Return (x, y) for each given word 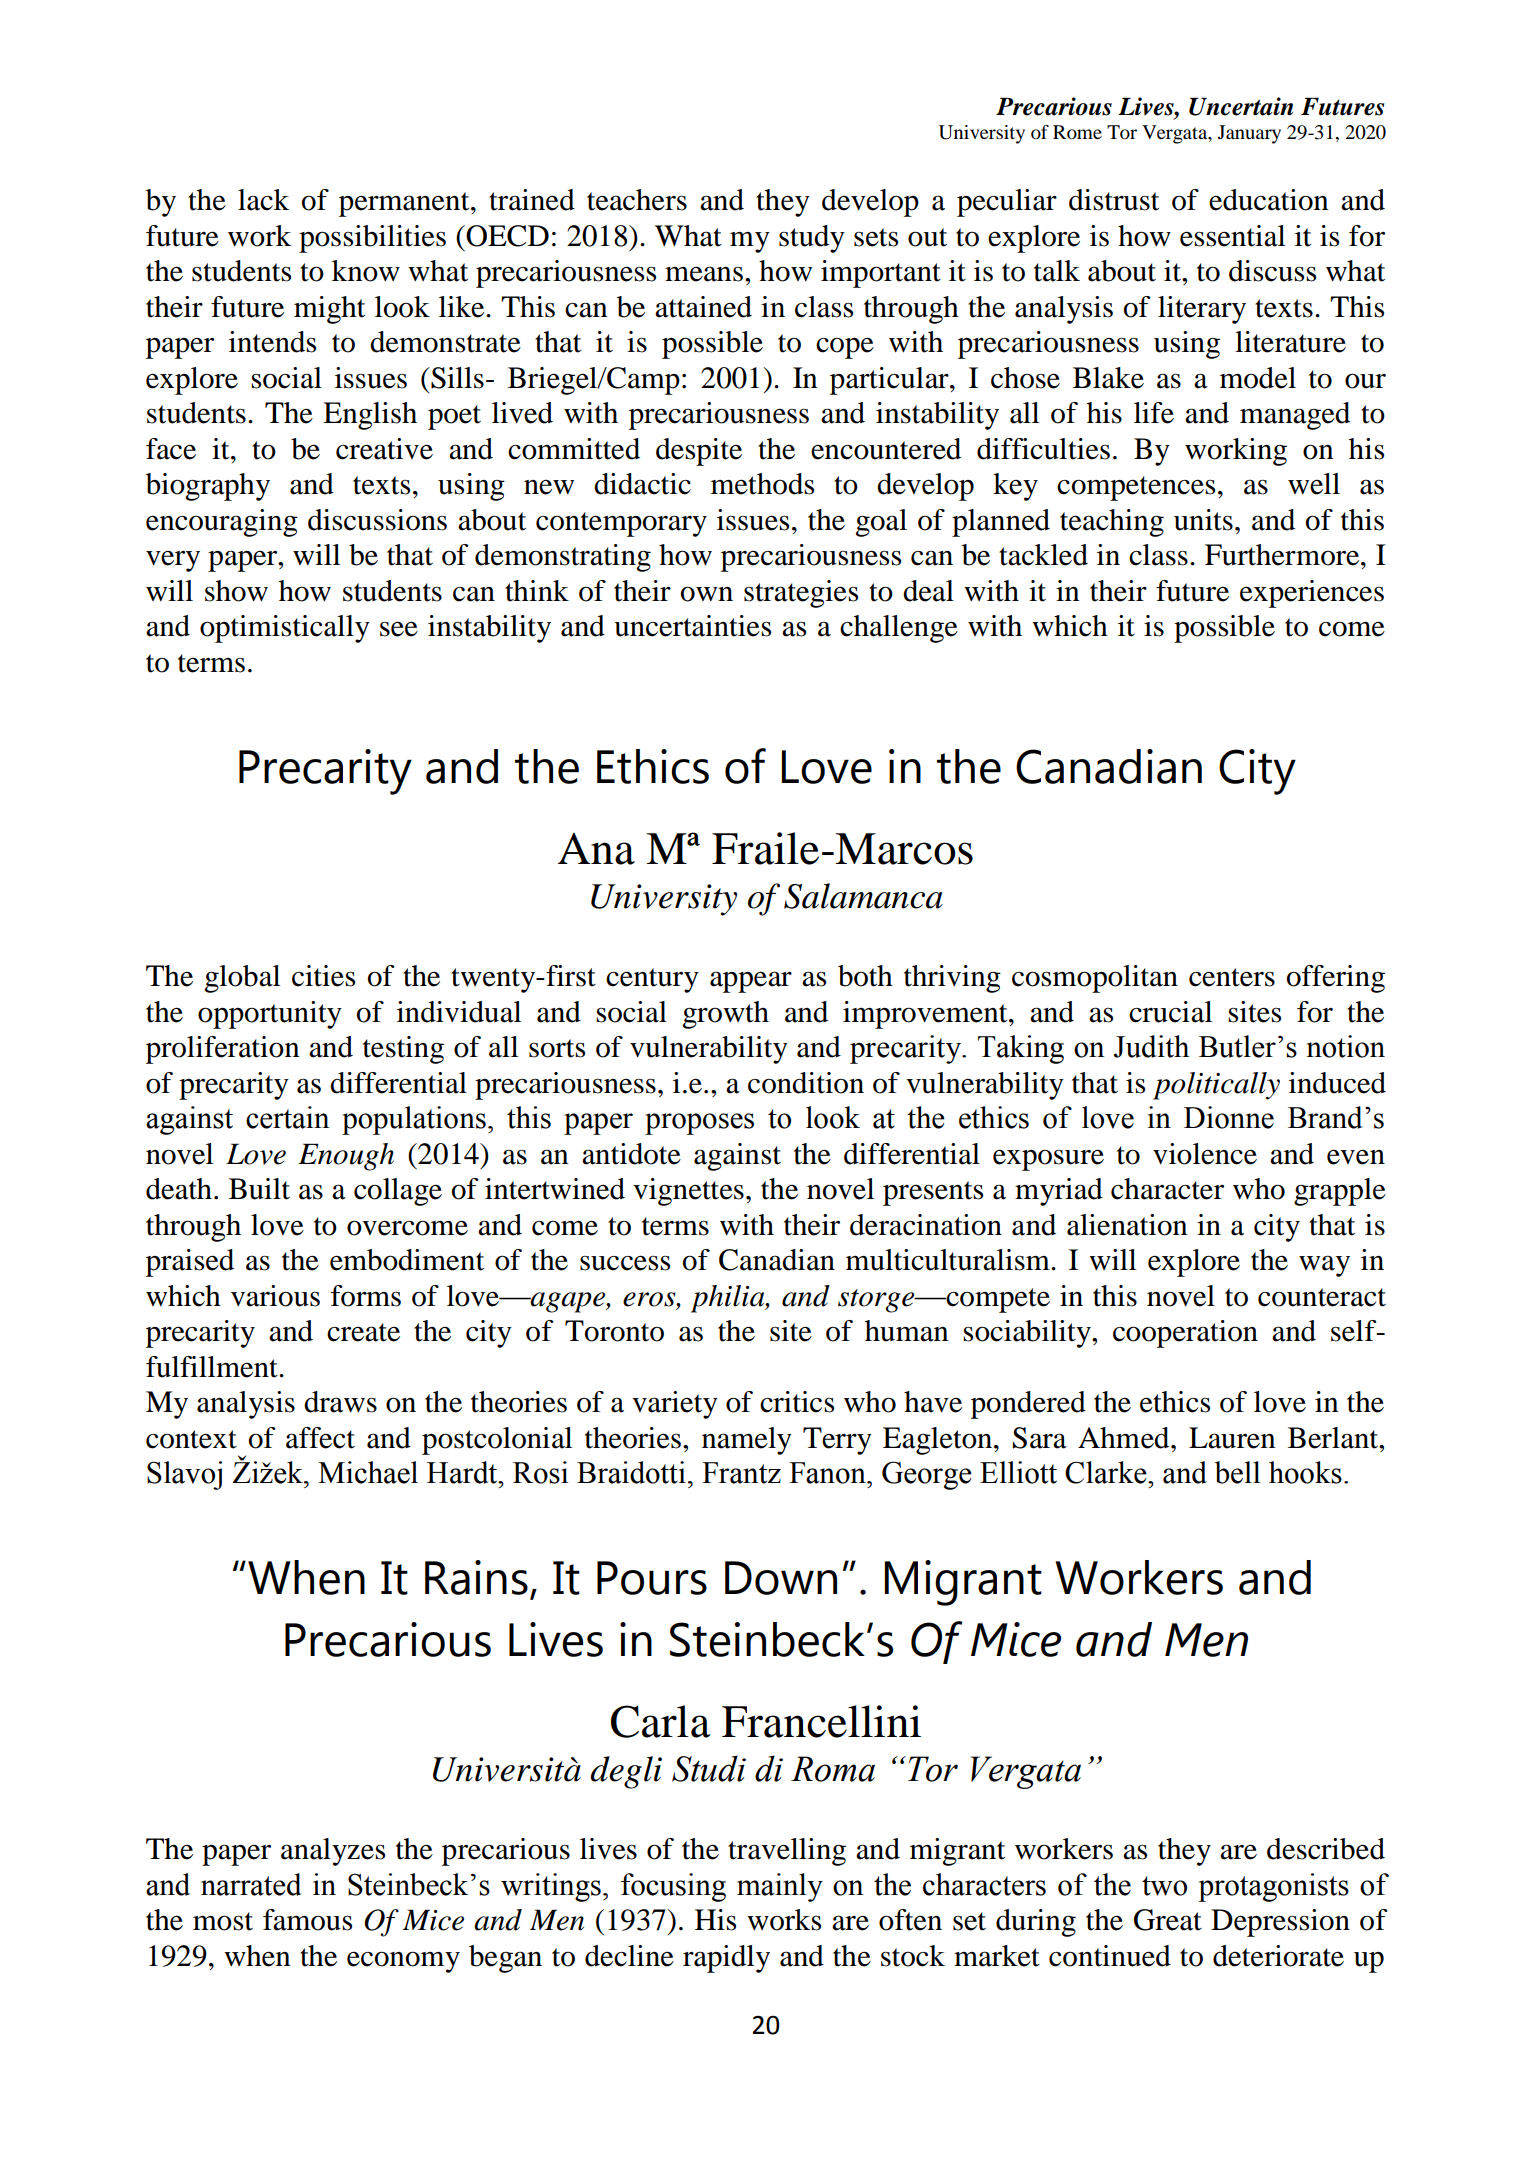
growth (725, 1015)
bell (1237, 1472)
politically (1216, 1086)
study (812, 239)
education (1268, 200)
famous (307, 1920)
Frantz (741, 1473)
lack (263, 200)
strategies (801, 594)
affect (320, 1438)
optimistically (285, 629)
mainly (780, 1887)
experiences (1312, 594)
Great (1168, 1920)
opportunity (270, 1015)
